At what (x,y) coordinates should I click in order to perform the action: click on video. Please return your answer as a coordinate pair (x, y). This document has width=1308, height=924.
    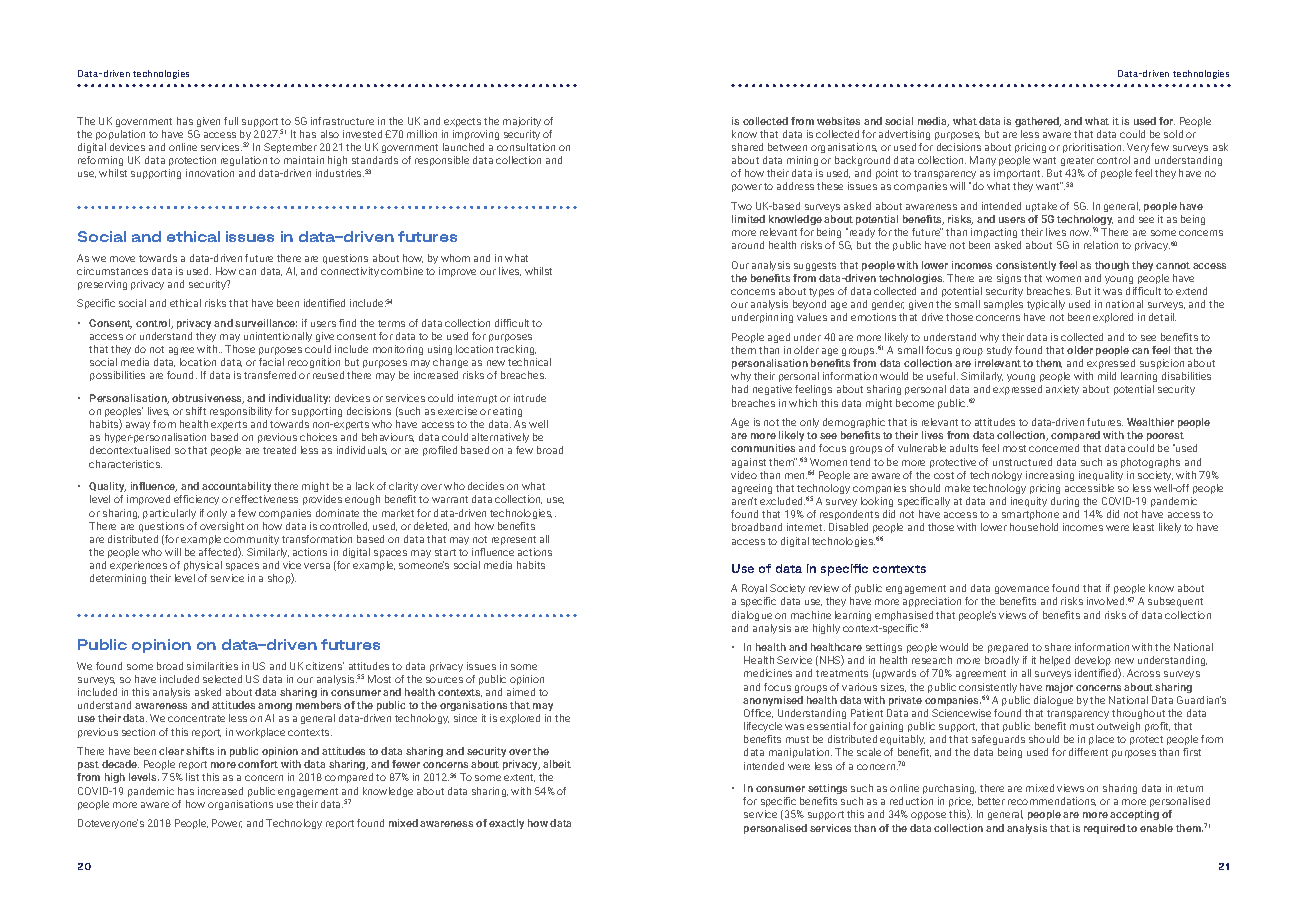
    Looking at the image, I should click on (744, 475).
